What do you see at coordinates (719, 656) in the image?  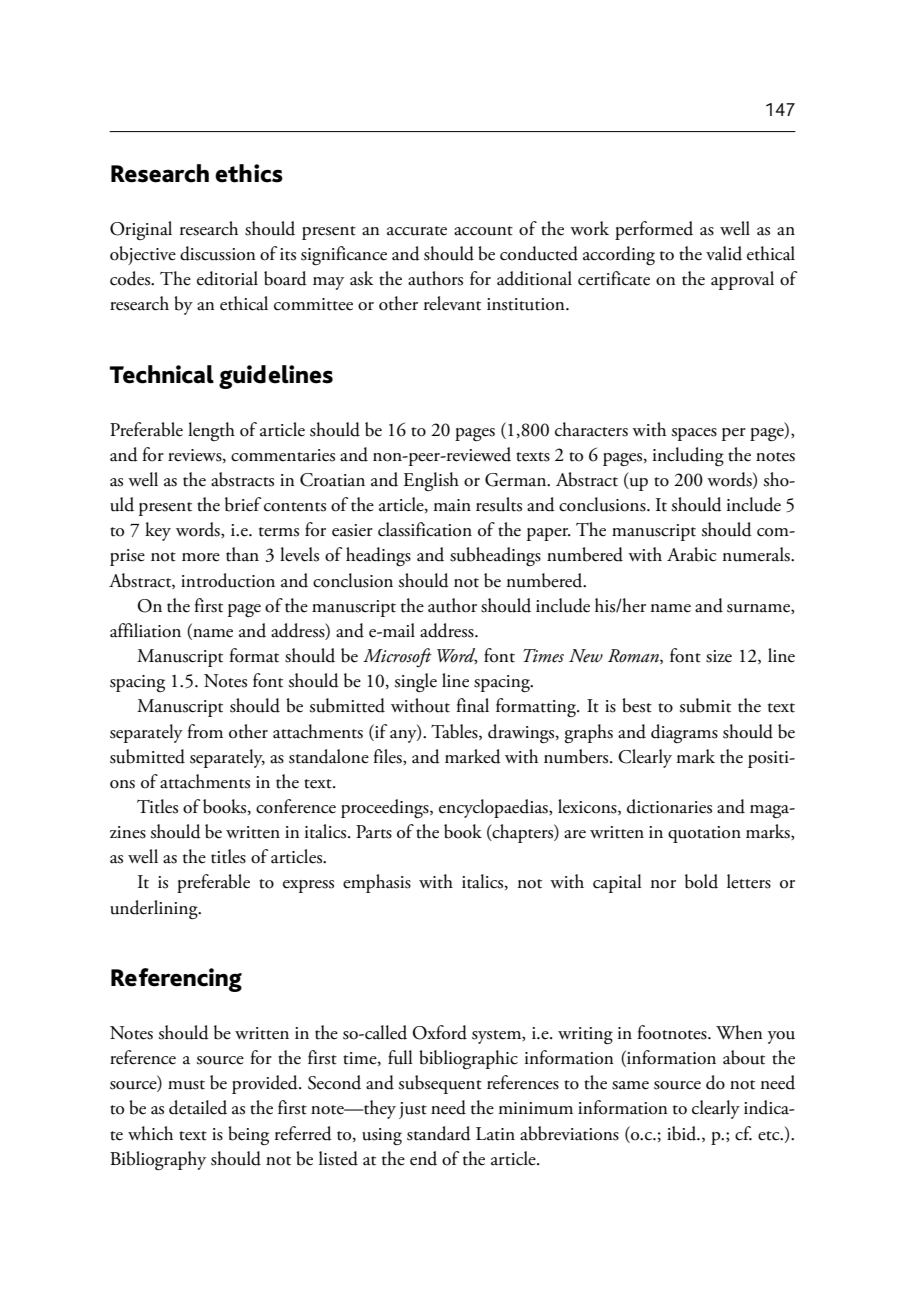 I see `size` at bounding box center [719, 656].
